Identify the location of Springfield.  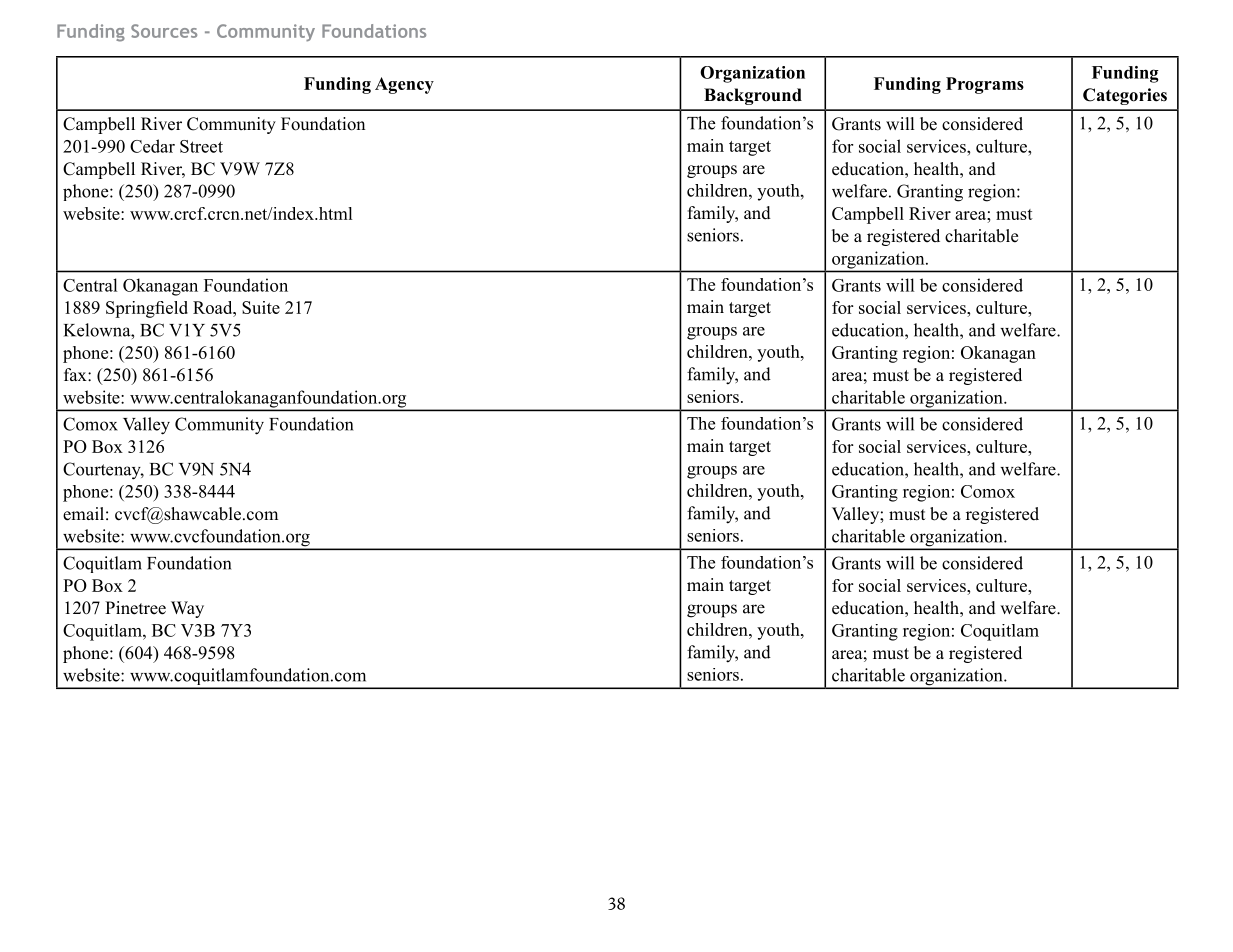
(147, 309).
